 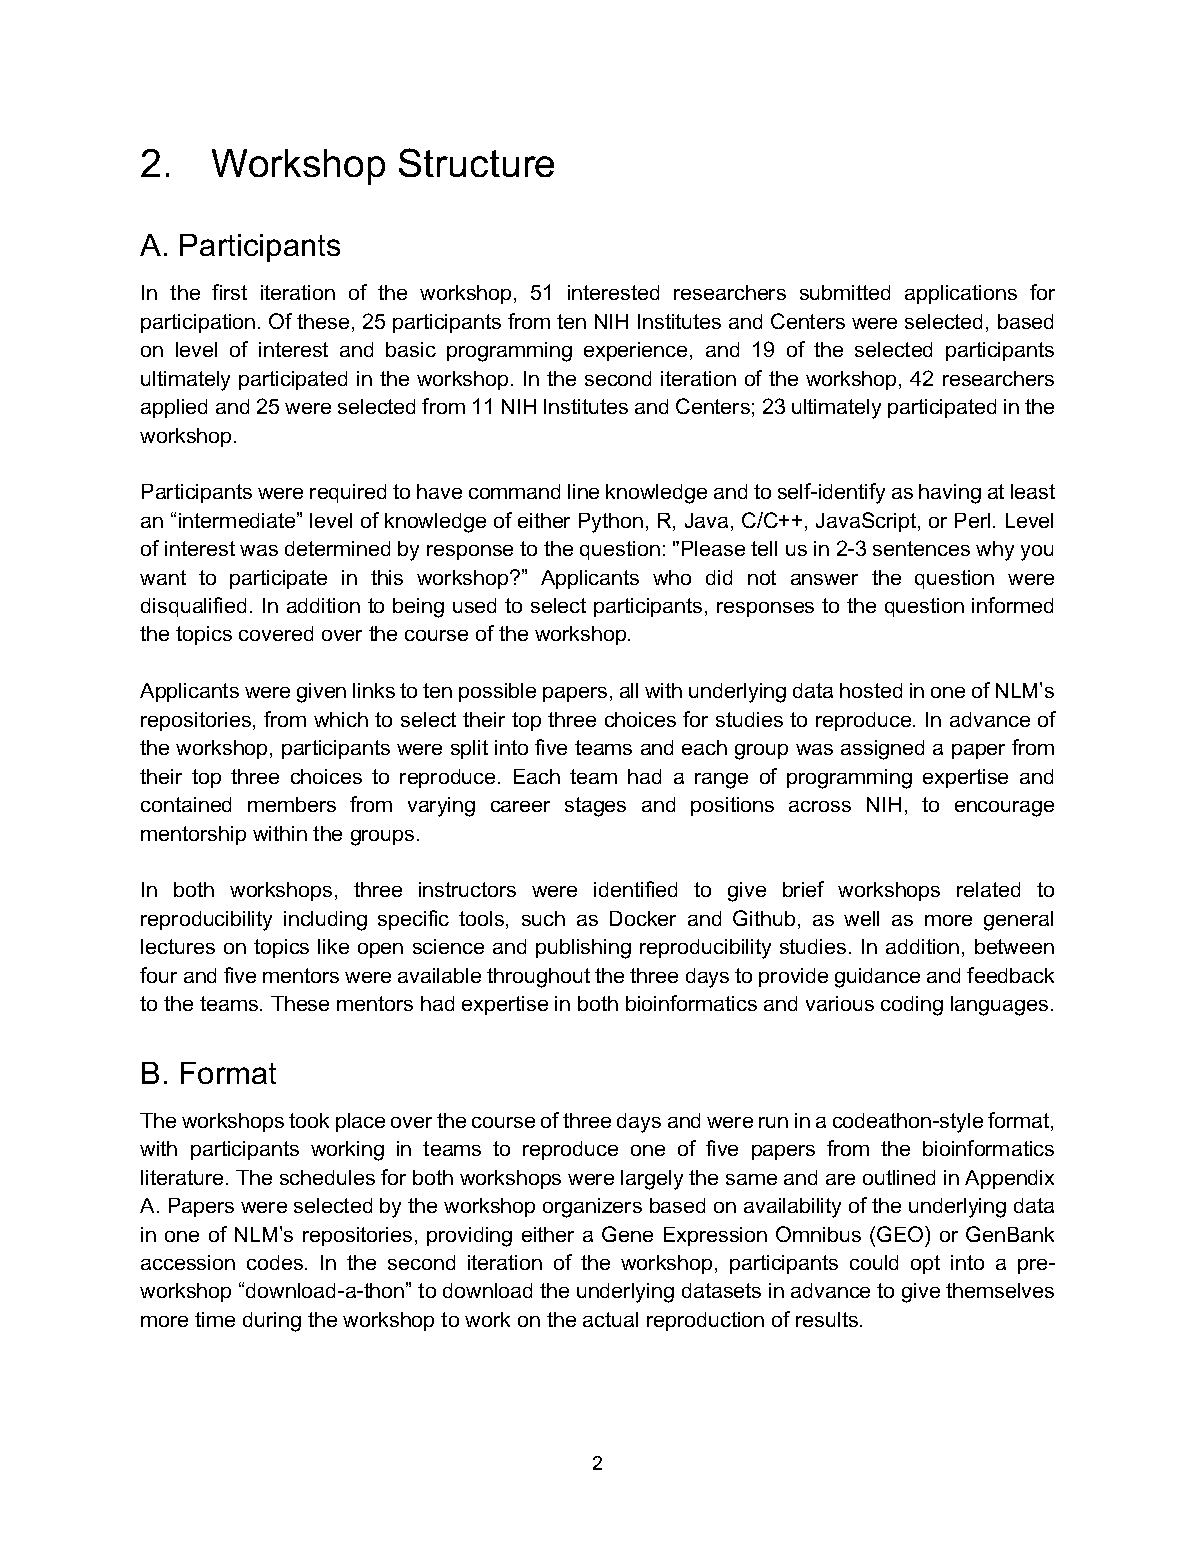 I want to click on coding, so click(x=912, y=1006).
